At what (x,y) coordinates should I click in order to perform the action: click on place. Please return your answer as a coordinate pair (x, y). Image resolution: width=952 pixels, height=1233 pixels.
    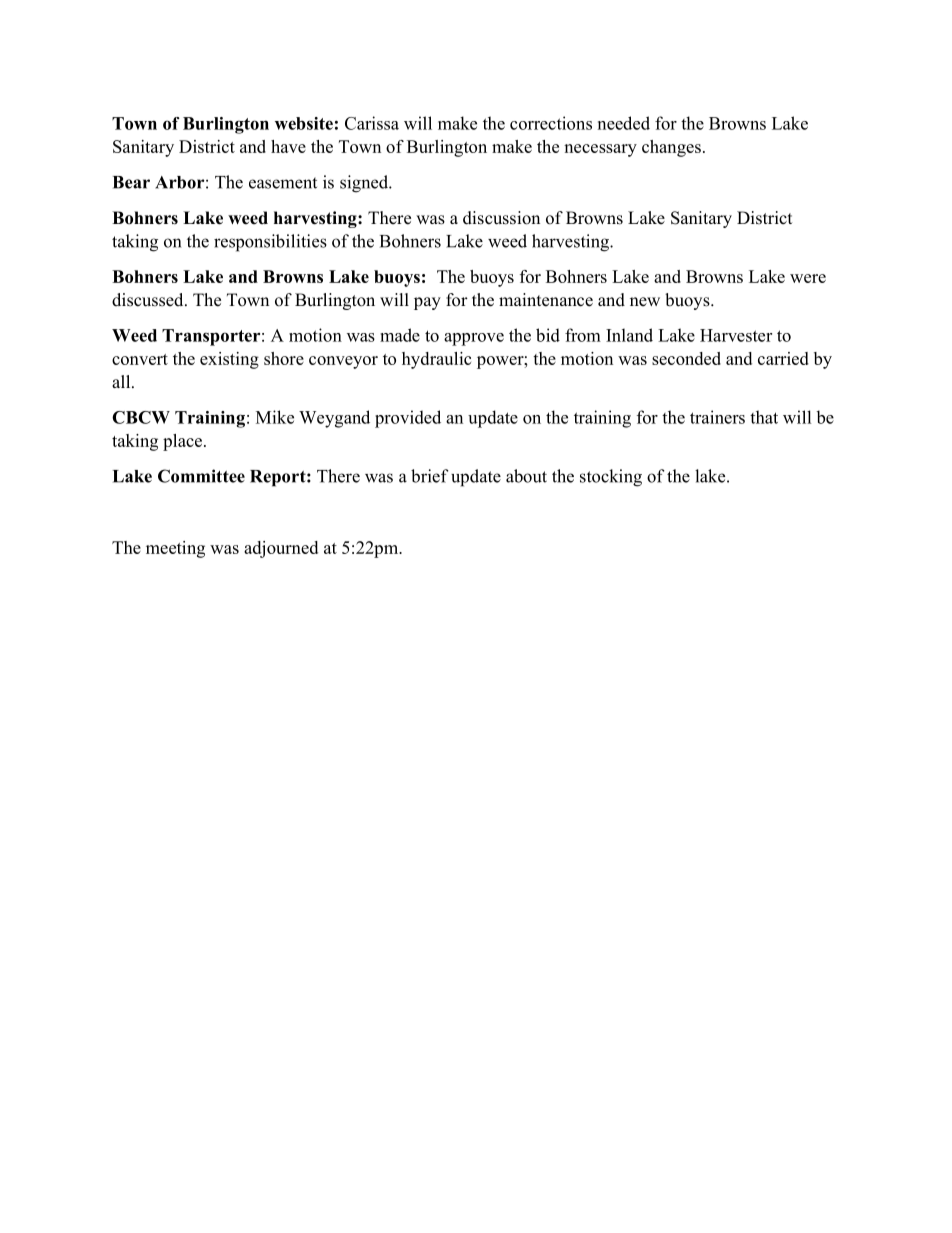
    Looking at the image, I should click on (182, 442).
